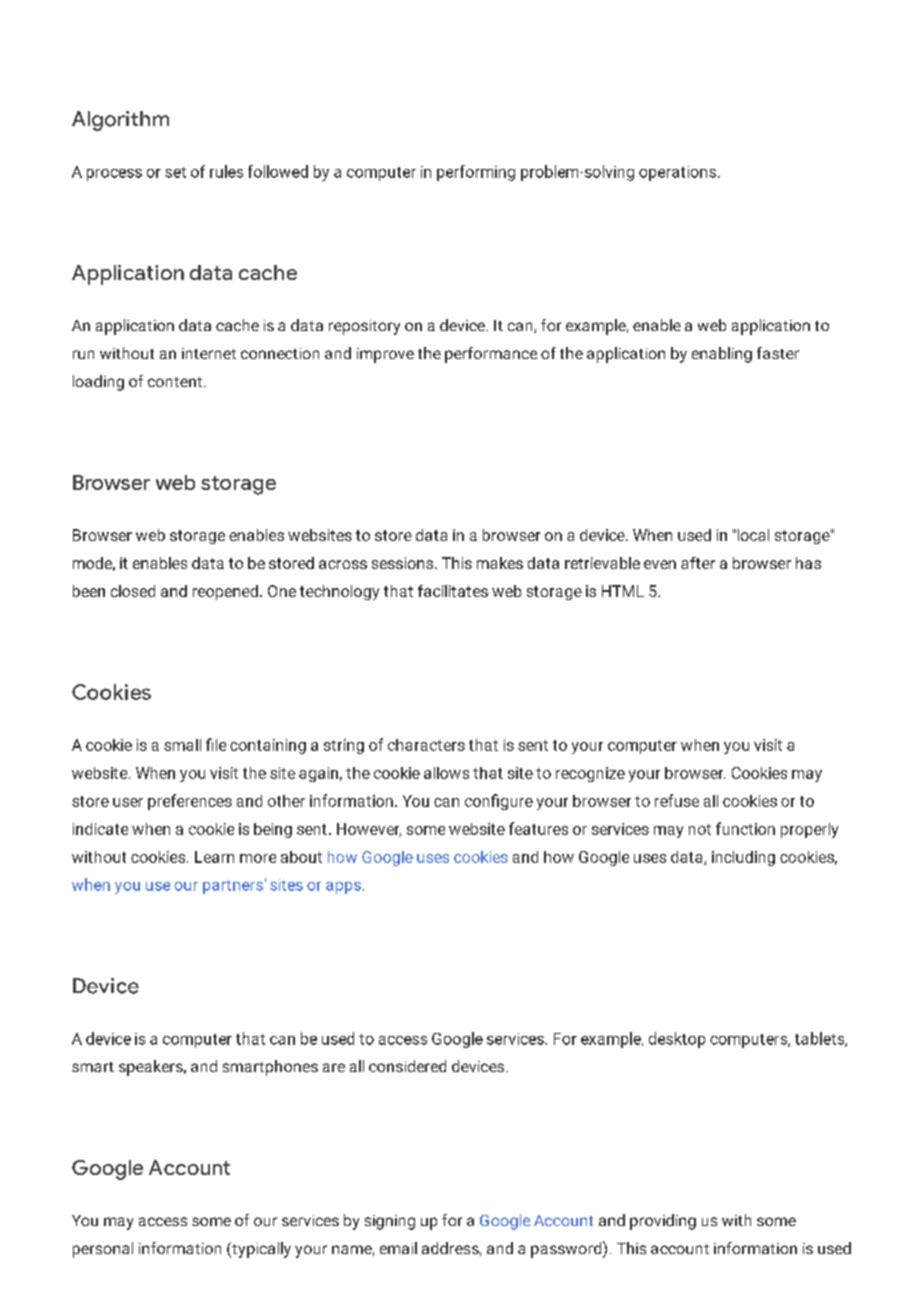 This screenshot has width=924, height=1308. What do you see at coordinates (175, 172) in the screenshot?
I see `set` at bounding box center [175, 172].
